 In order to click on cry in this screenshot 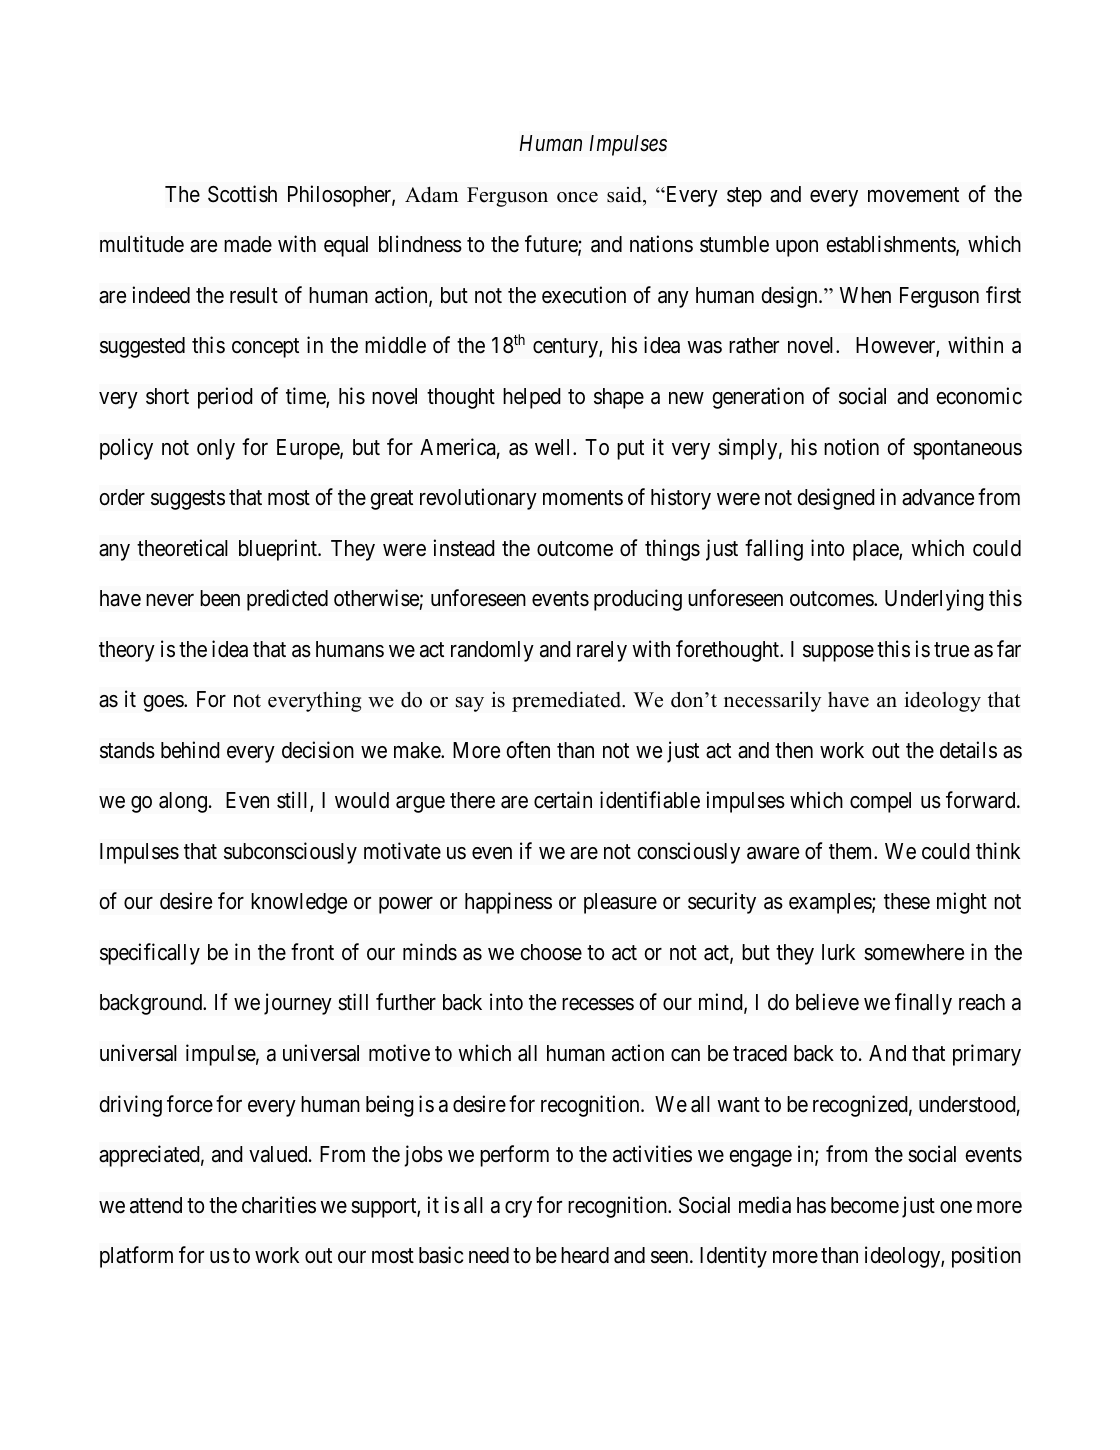, I will do `click(518, 1209)`.
